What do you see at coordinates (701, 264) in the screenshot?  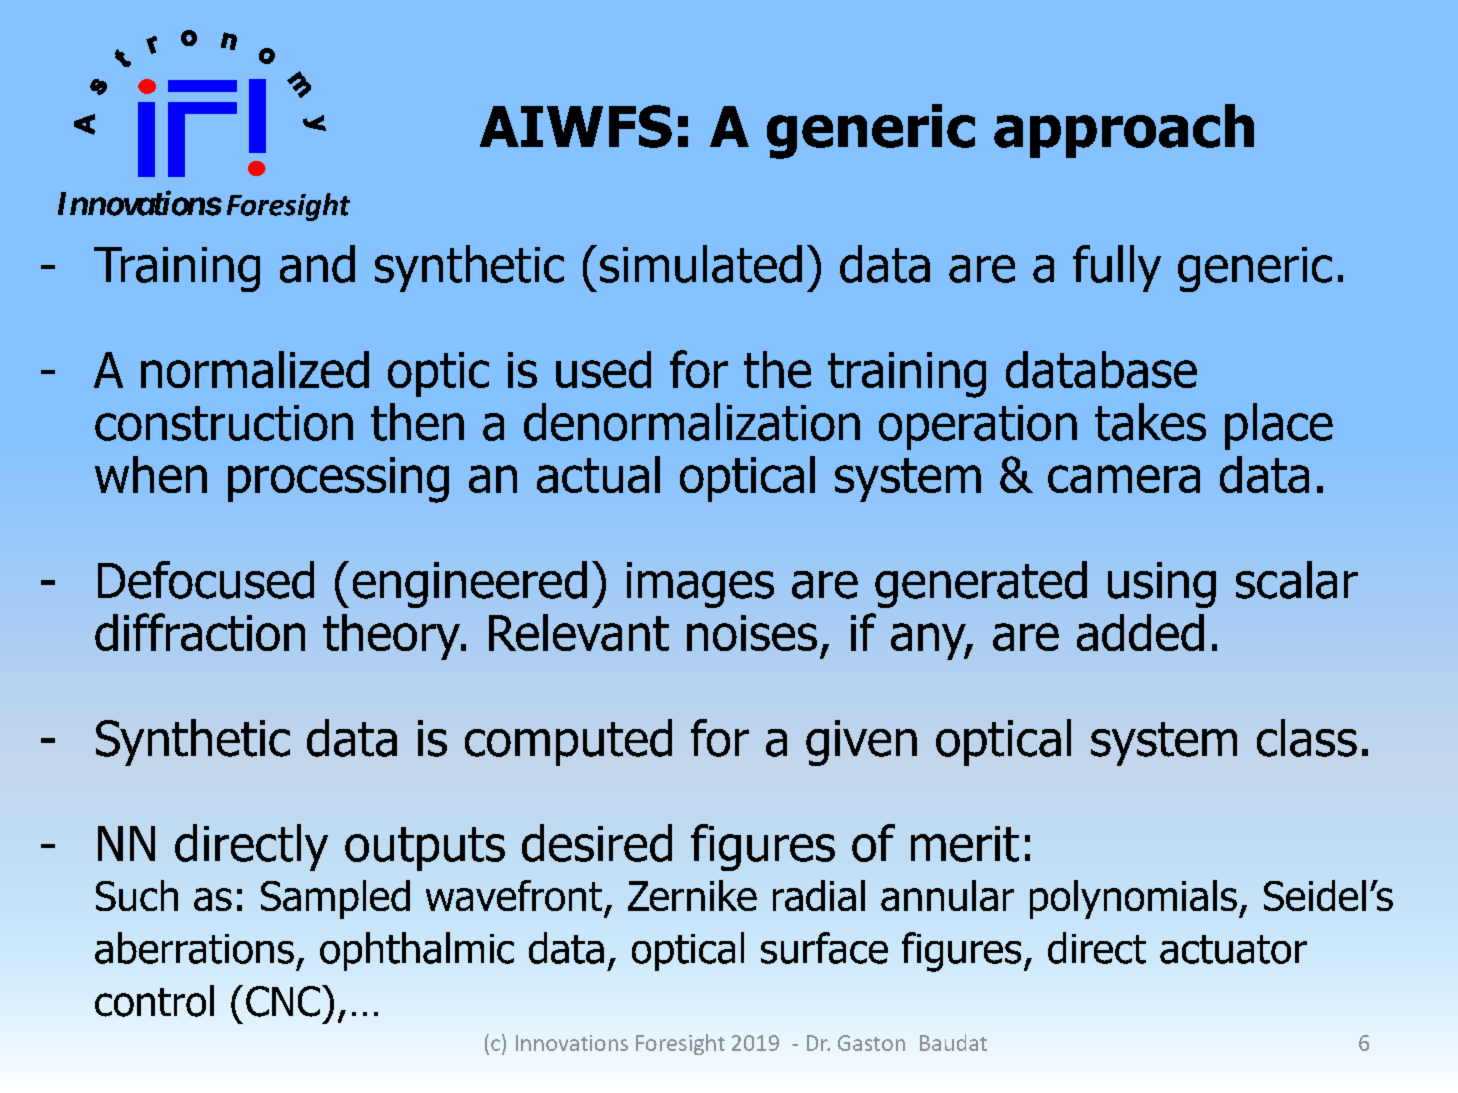 I see `simulated` at bounding box center [701, 264].
